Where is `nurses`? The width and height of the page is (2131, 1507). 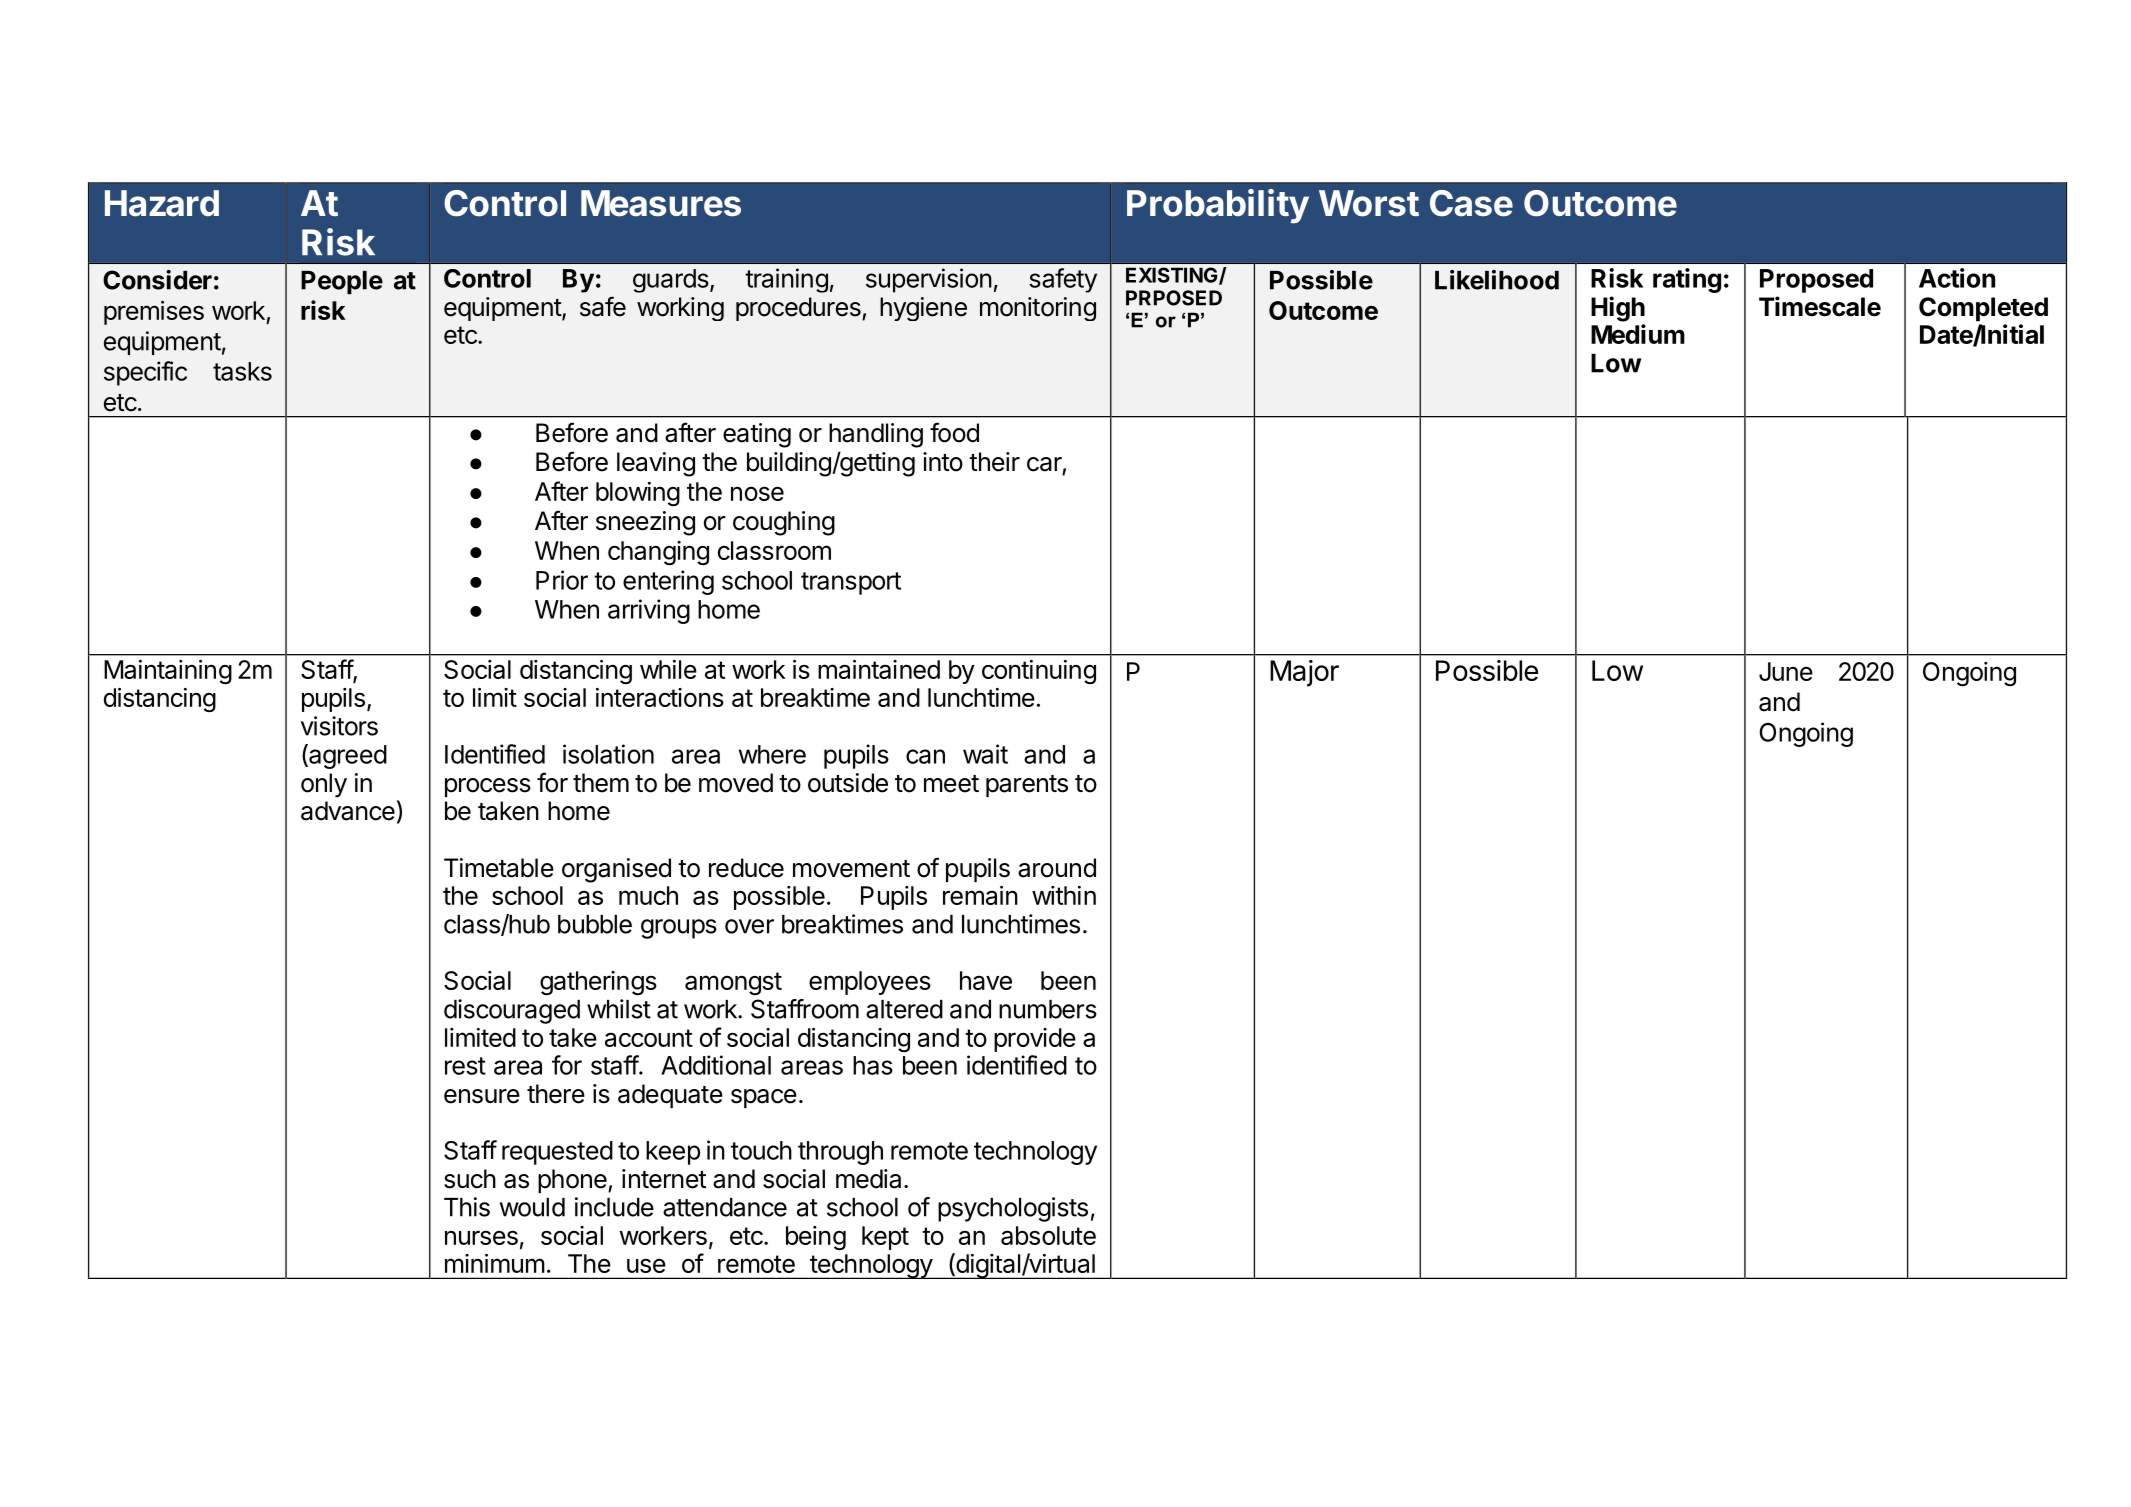
nurses is located at coordinates (481, 1237).
